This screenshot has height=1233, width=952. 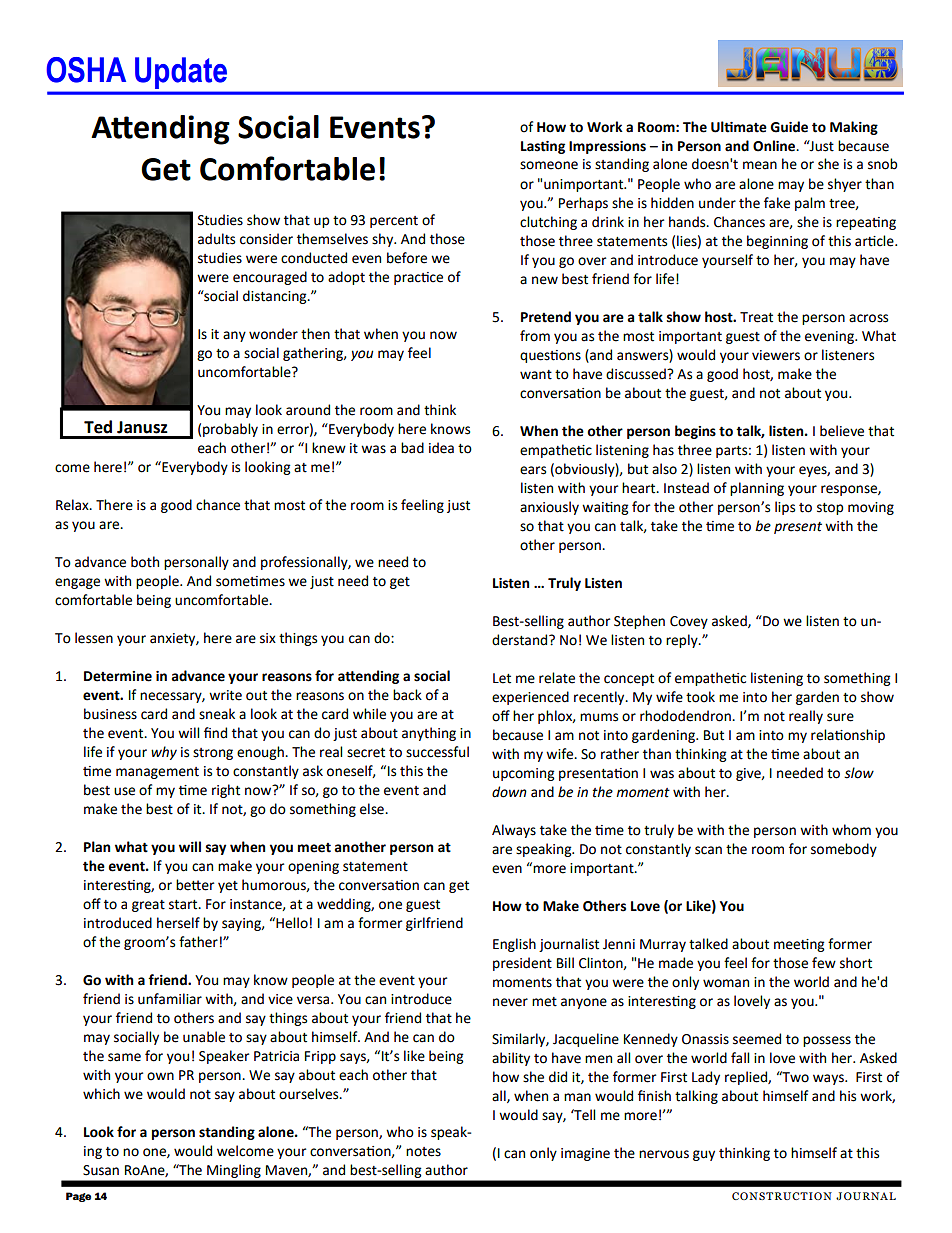 What do you see at coordinates (230, 430) in the screenshot?
I see `probably` at bounding box center [230, 430].
